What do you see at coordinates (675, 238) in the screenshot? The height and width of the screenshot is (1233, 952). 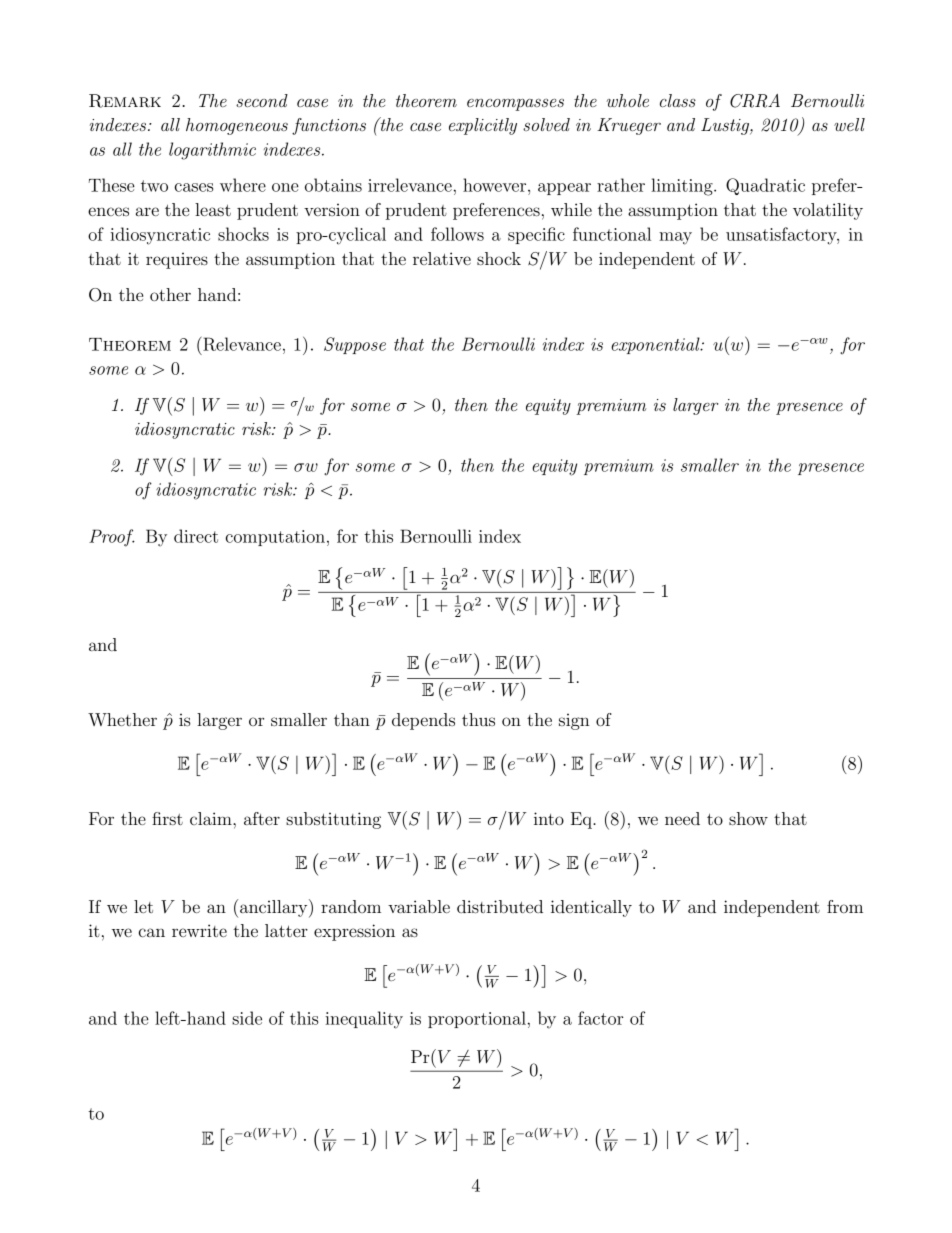 I see `may` at bounding box center [675, 238].
